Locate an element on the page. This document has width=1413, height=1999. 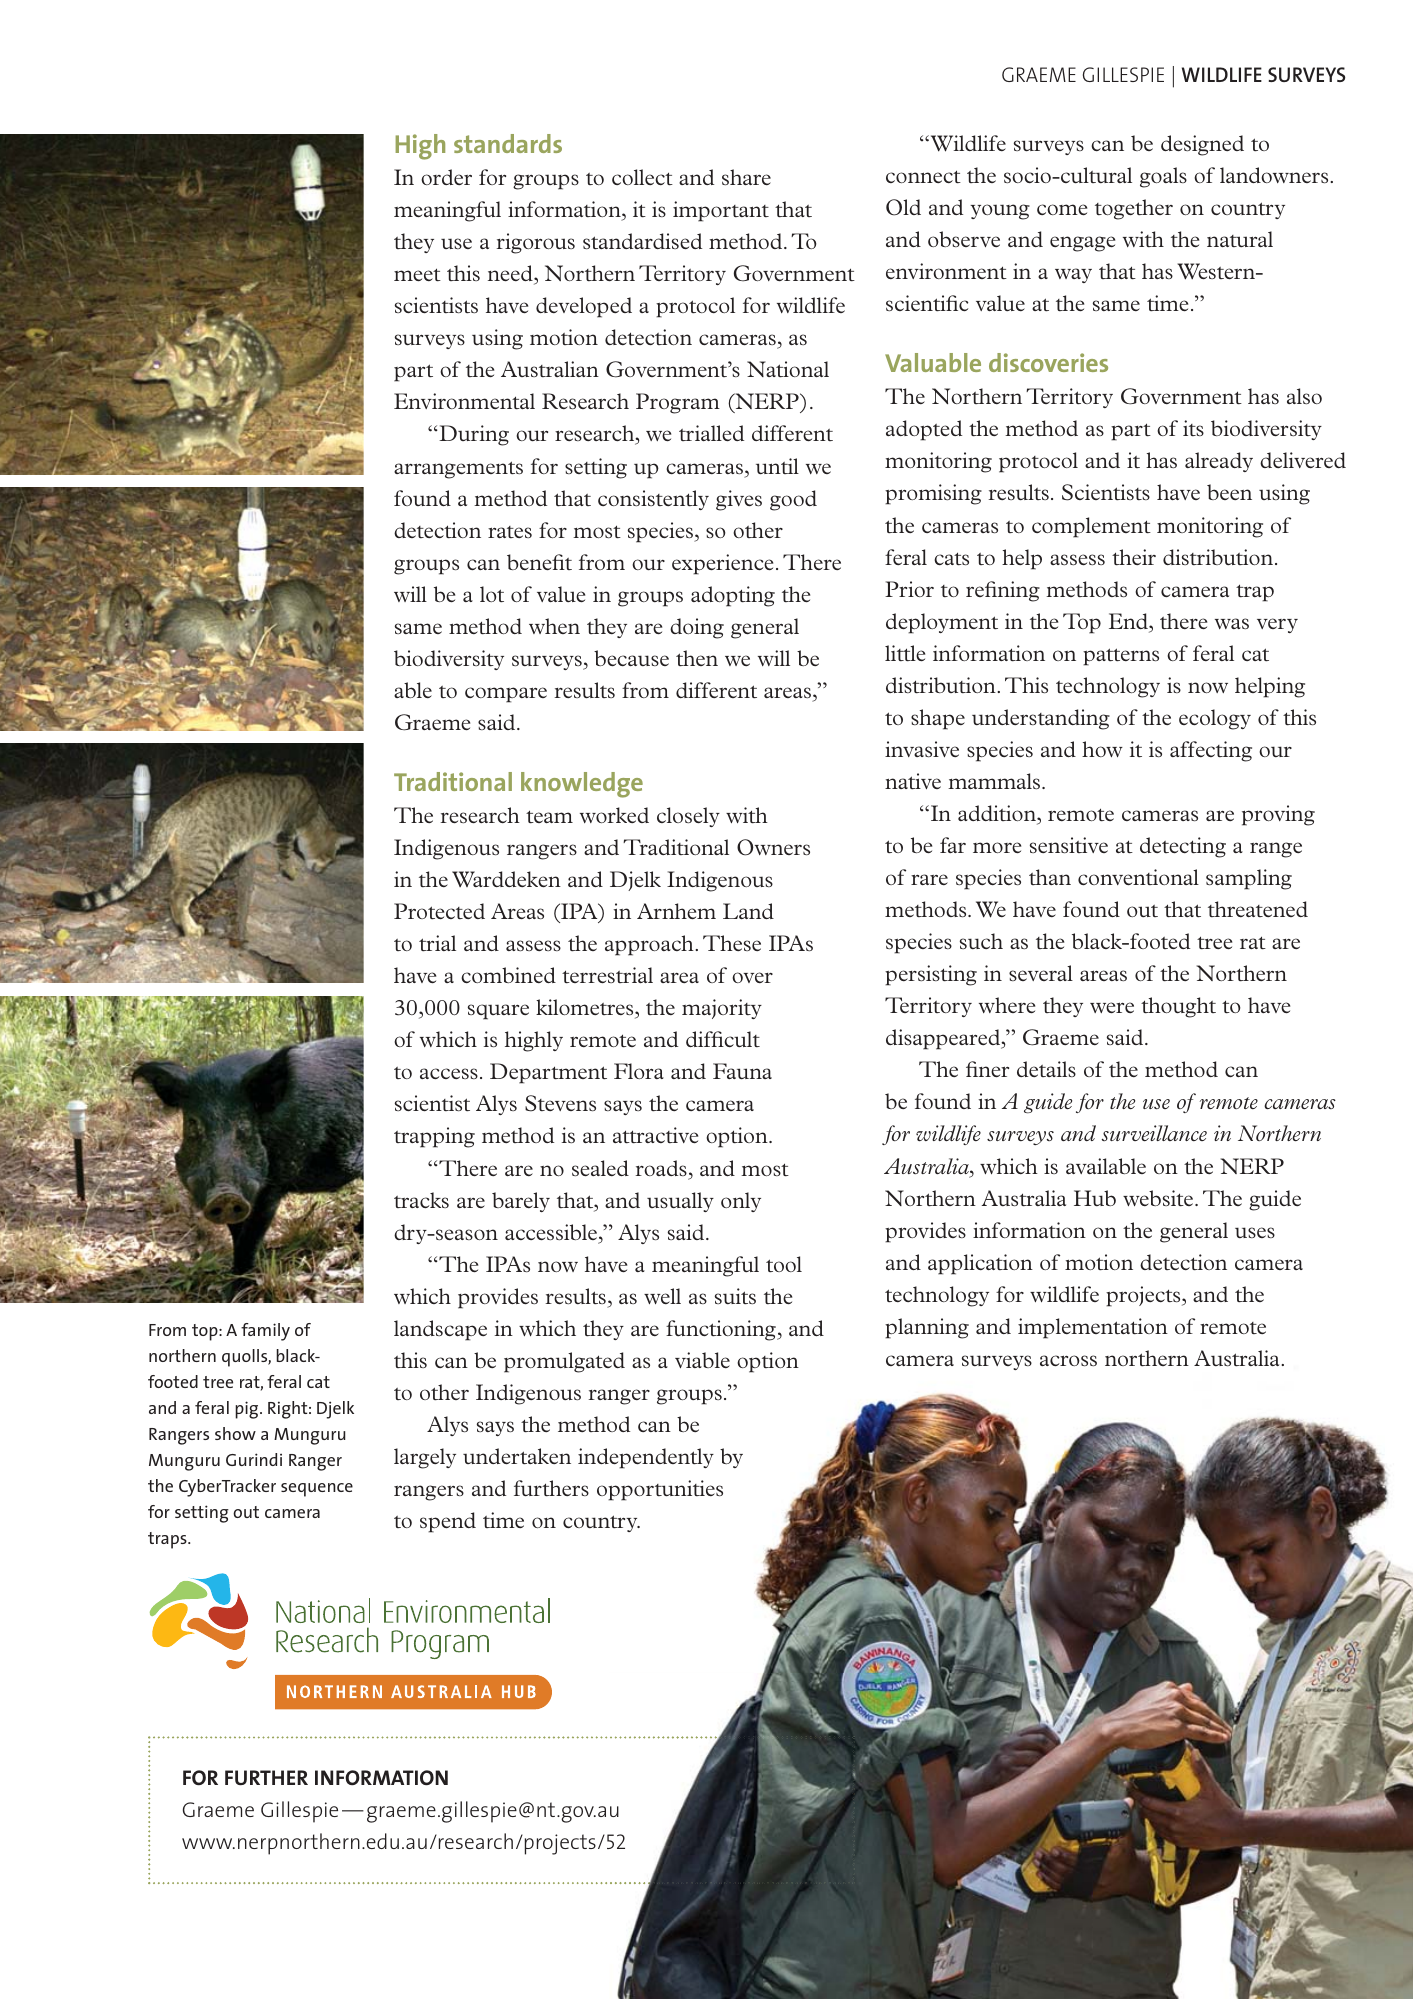
detecting is located at coordinates (1183, 847).
